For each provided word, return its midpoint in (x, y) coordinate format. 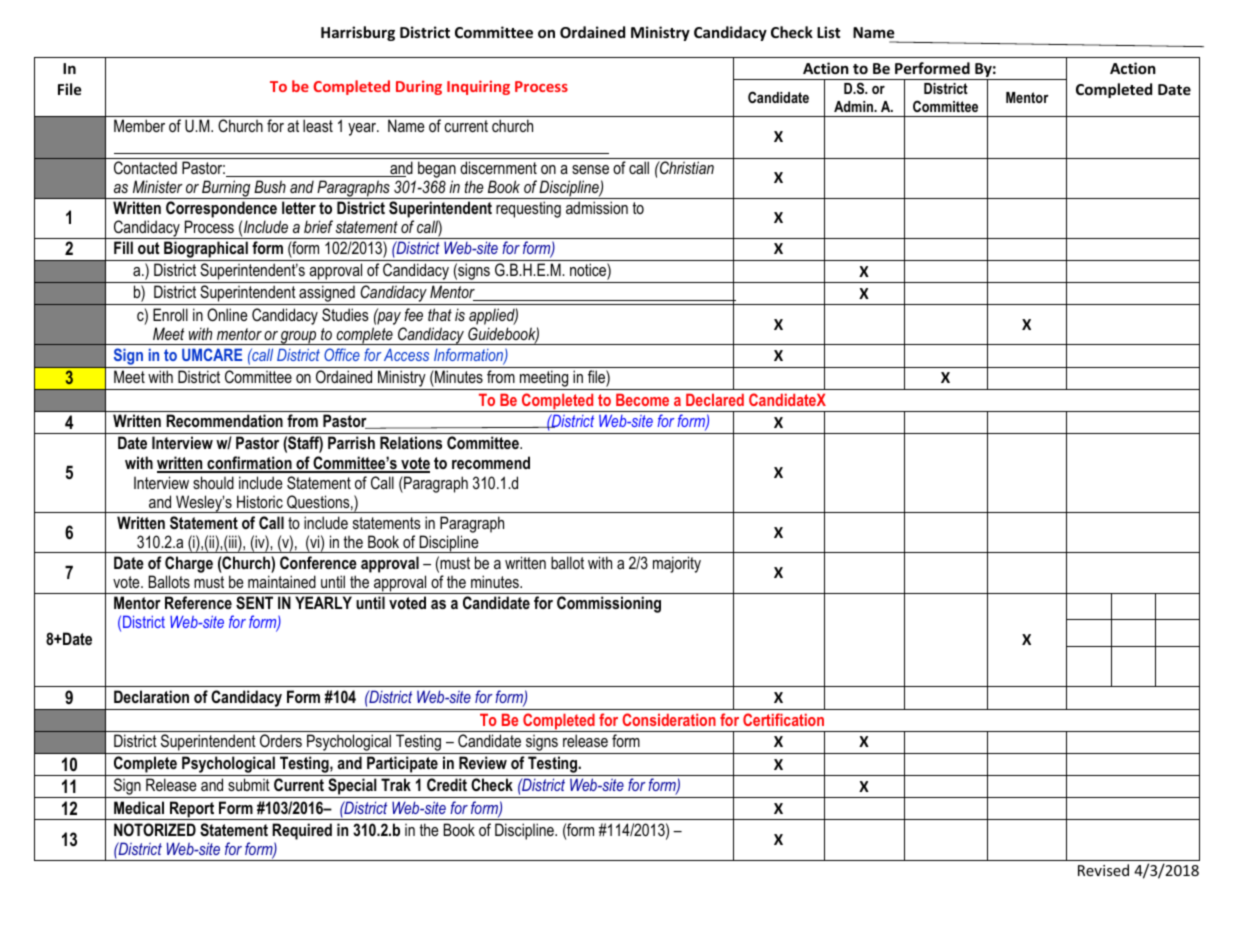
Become (642, 399)
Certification (783, 719)
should (213, 482)
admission (597, 207)
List (829, 32)
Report (192, 810)
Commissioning (609, 604)
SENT (254, 603)
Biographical (206, 251)
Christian (686, 167)
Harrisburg (358, 33)
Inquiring (478, 87)
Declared (715, 399)
